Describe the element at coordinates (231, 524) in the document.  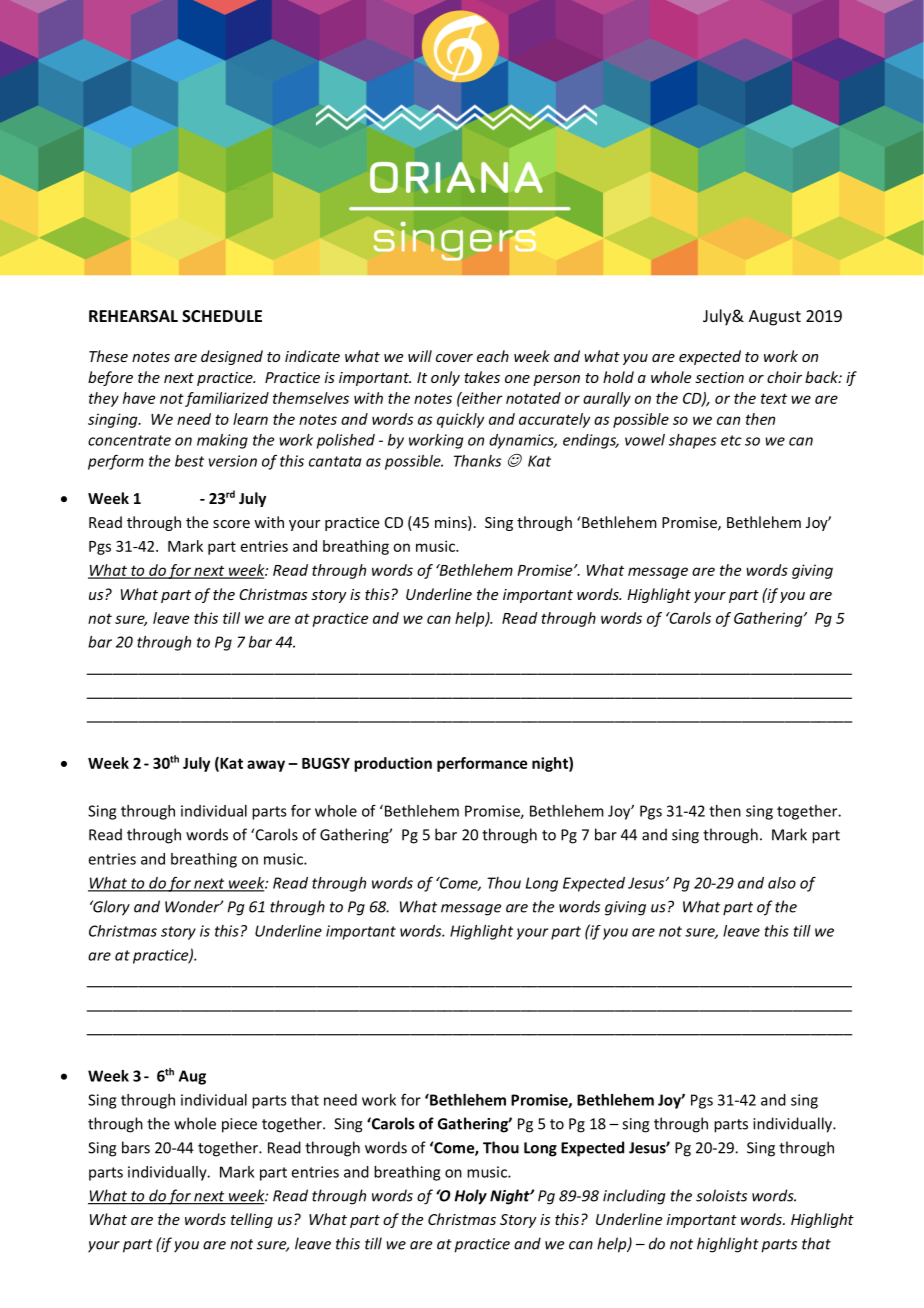
I see `score` at that location.
